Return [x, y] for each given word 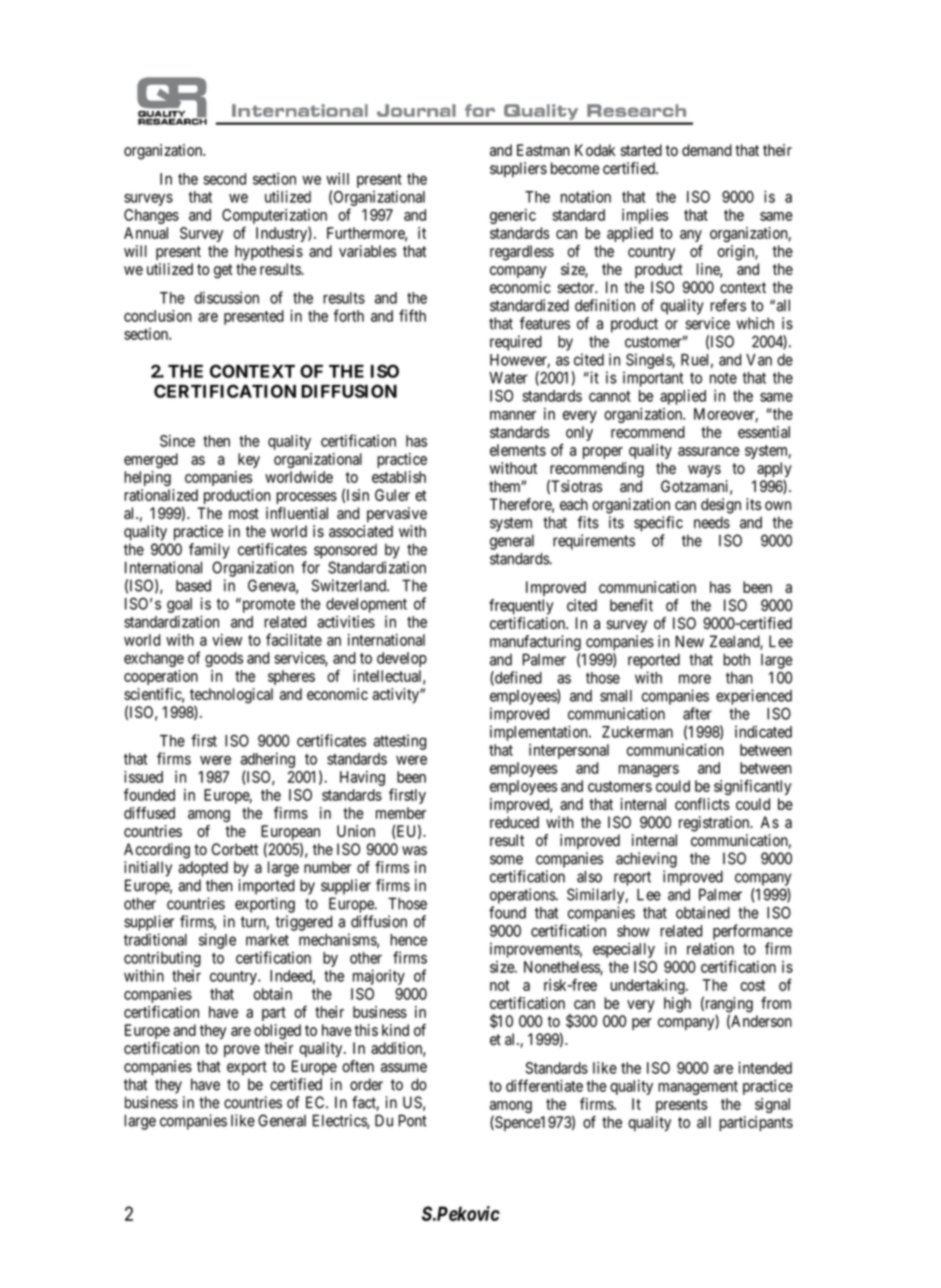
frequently [521, 607]
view [227, 640]
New [689, 641]
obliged [277, 1032]
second [224, 179]
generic [513, 216]
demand [707, 150]
